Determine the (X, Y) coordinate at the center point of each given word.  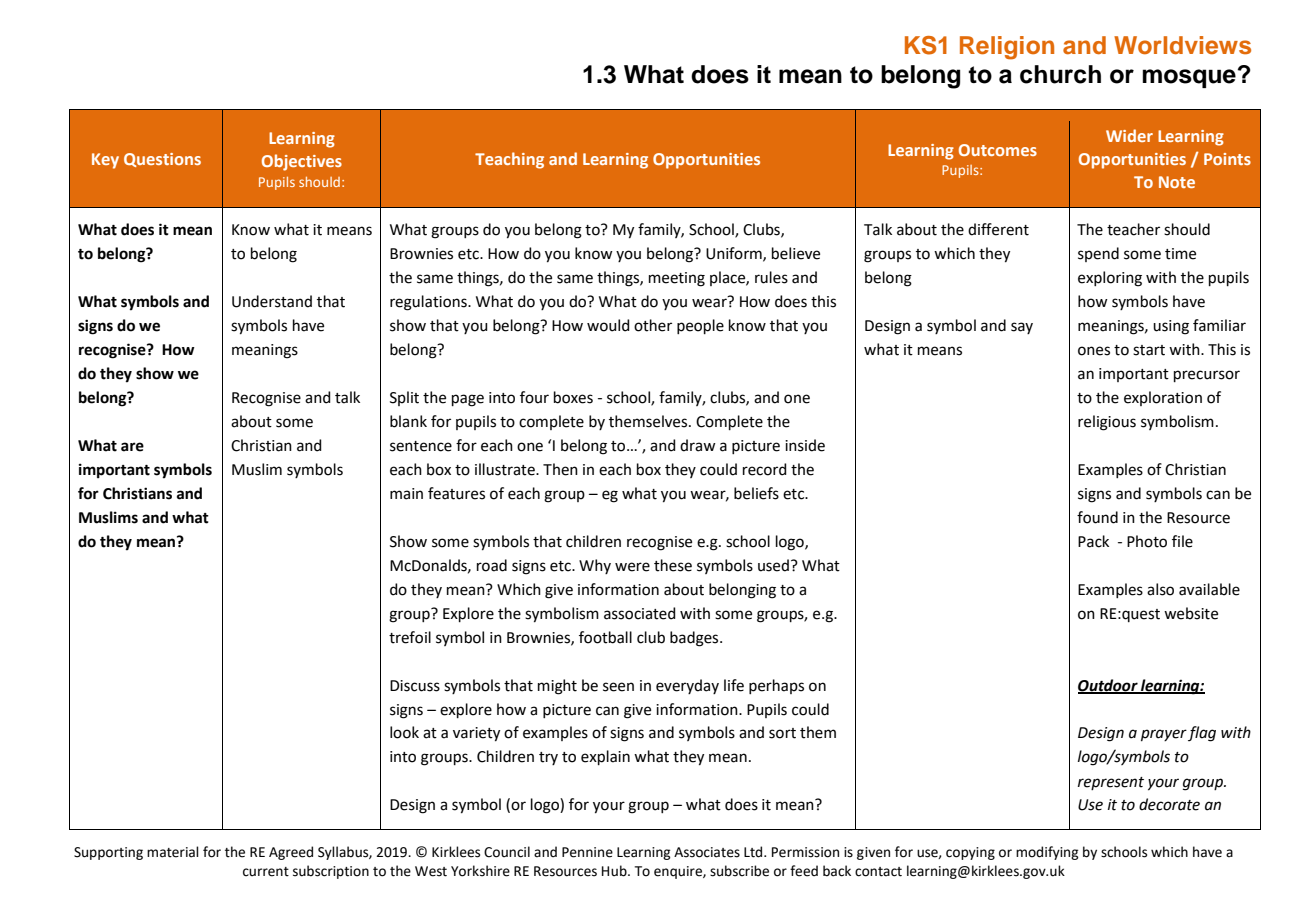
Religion (1007, 48)
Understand (272, 301)
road (492, 565)
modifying (1047, 853)
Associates (707, 852)
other (653, 325)
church (1060, 74)
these (673, 565)
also (1160, 589)
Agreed (291, 853)
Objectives (302, 162)
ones (1094, 351)
